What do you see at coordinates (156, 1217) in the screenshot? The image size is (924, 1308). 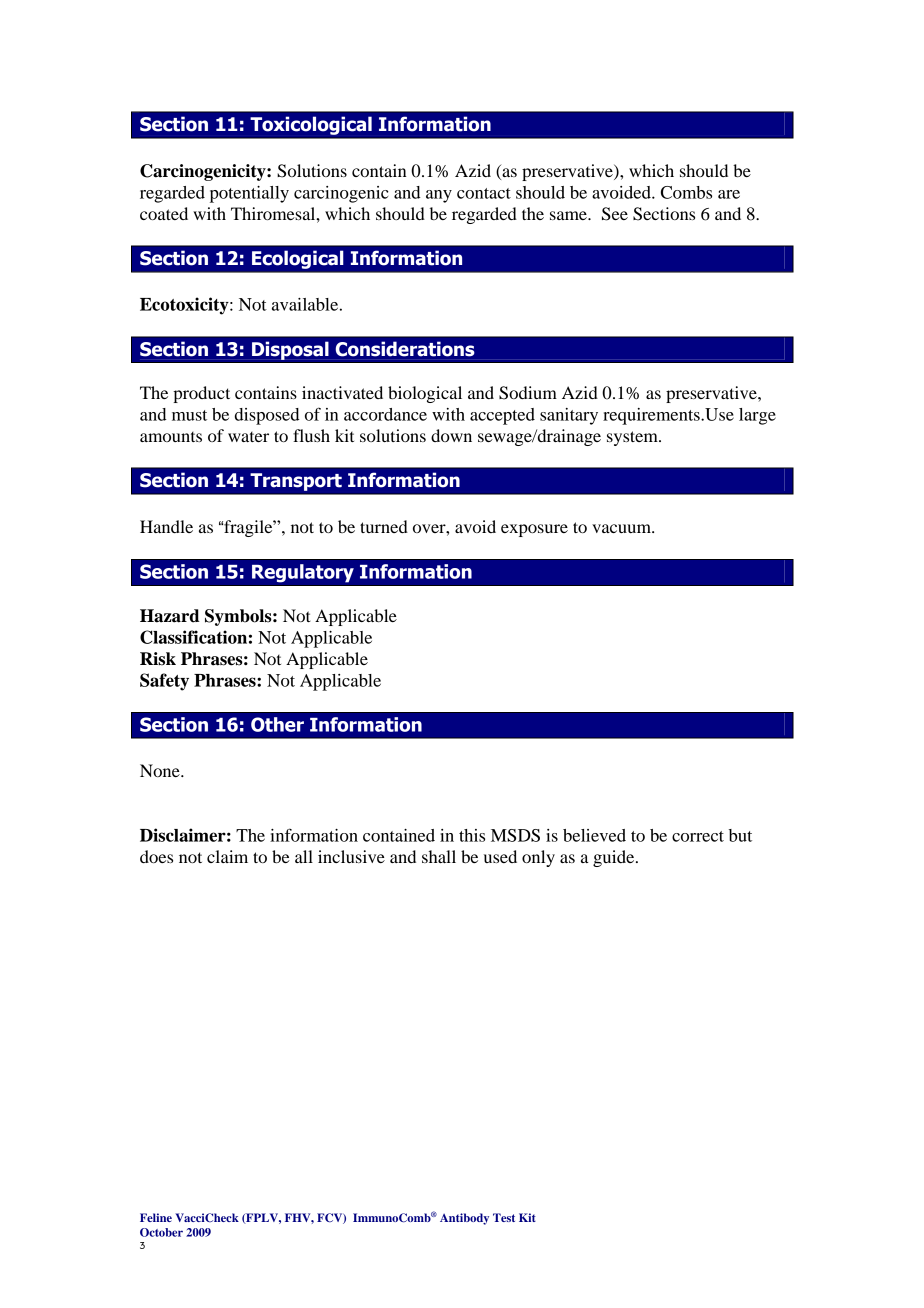 I see `Feline` at bounding box center [156, 1217].
